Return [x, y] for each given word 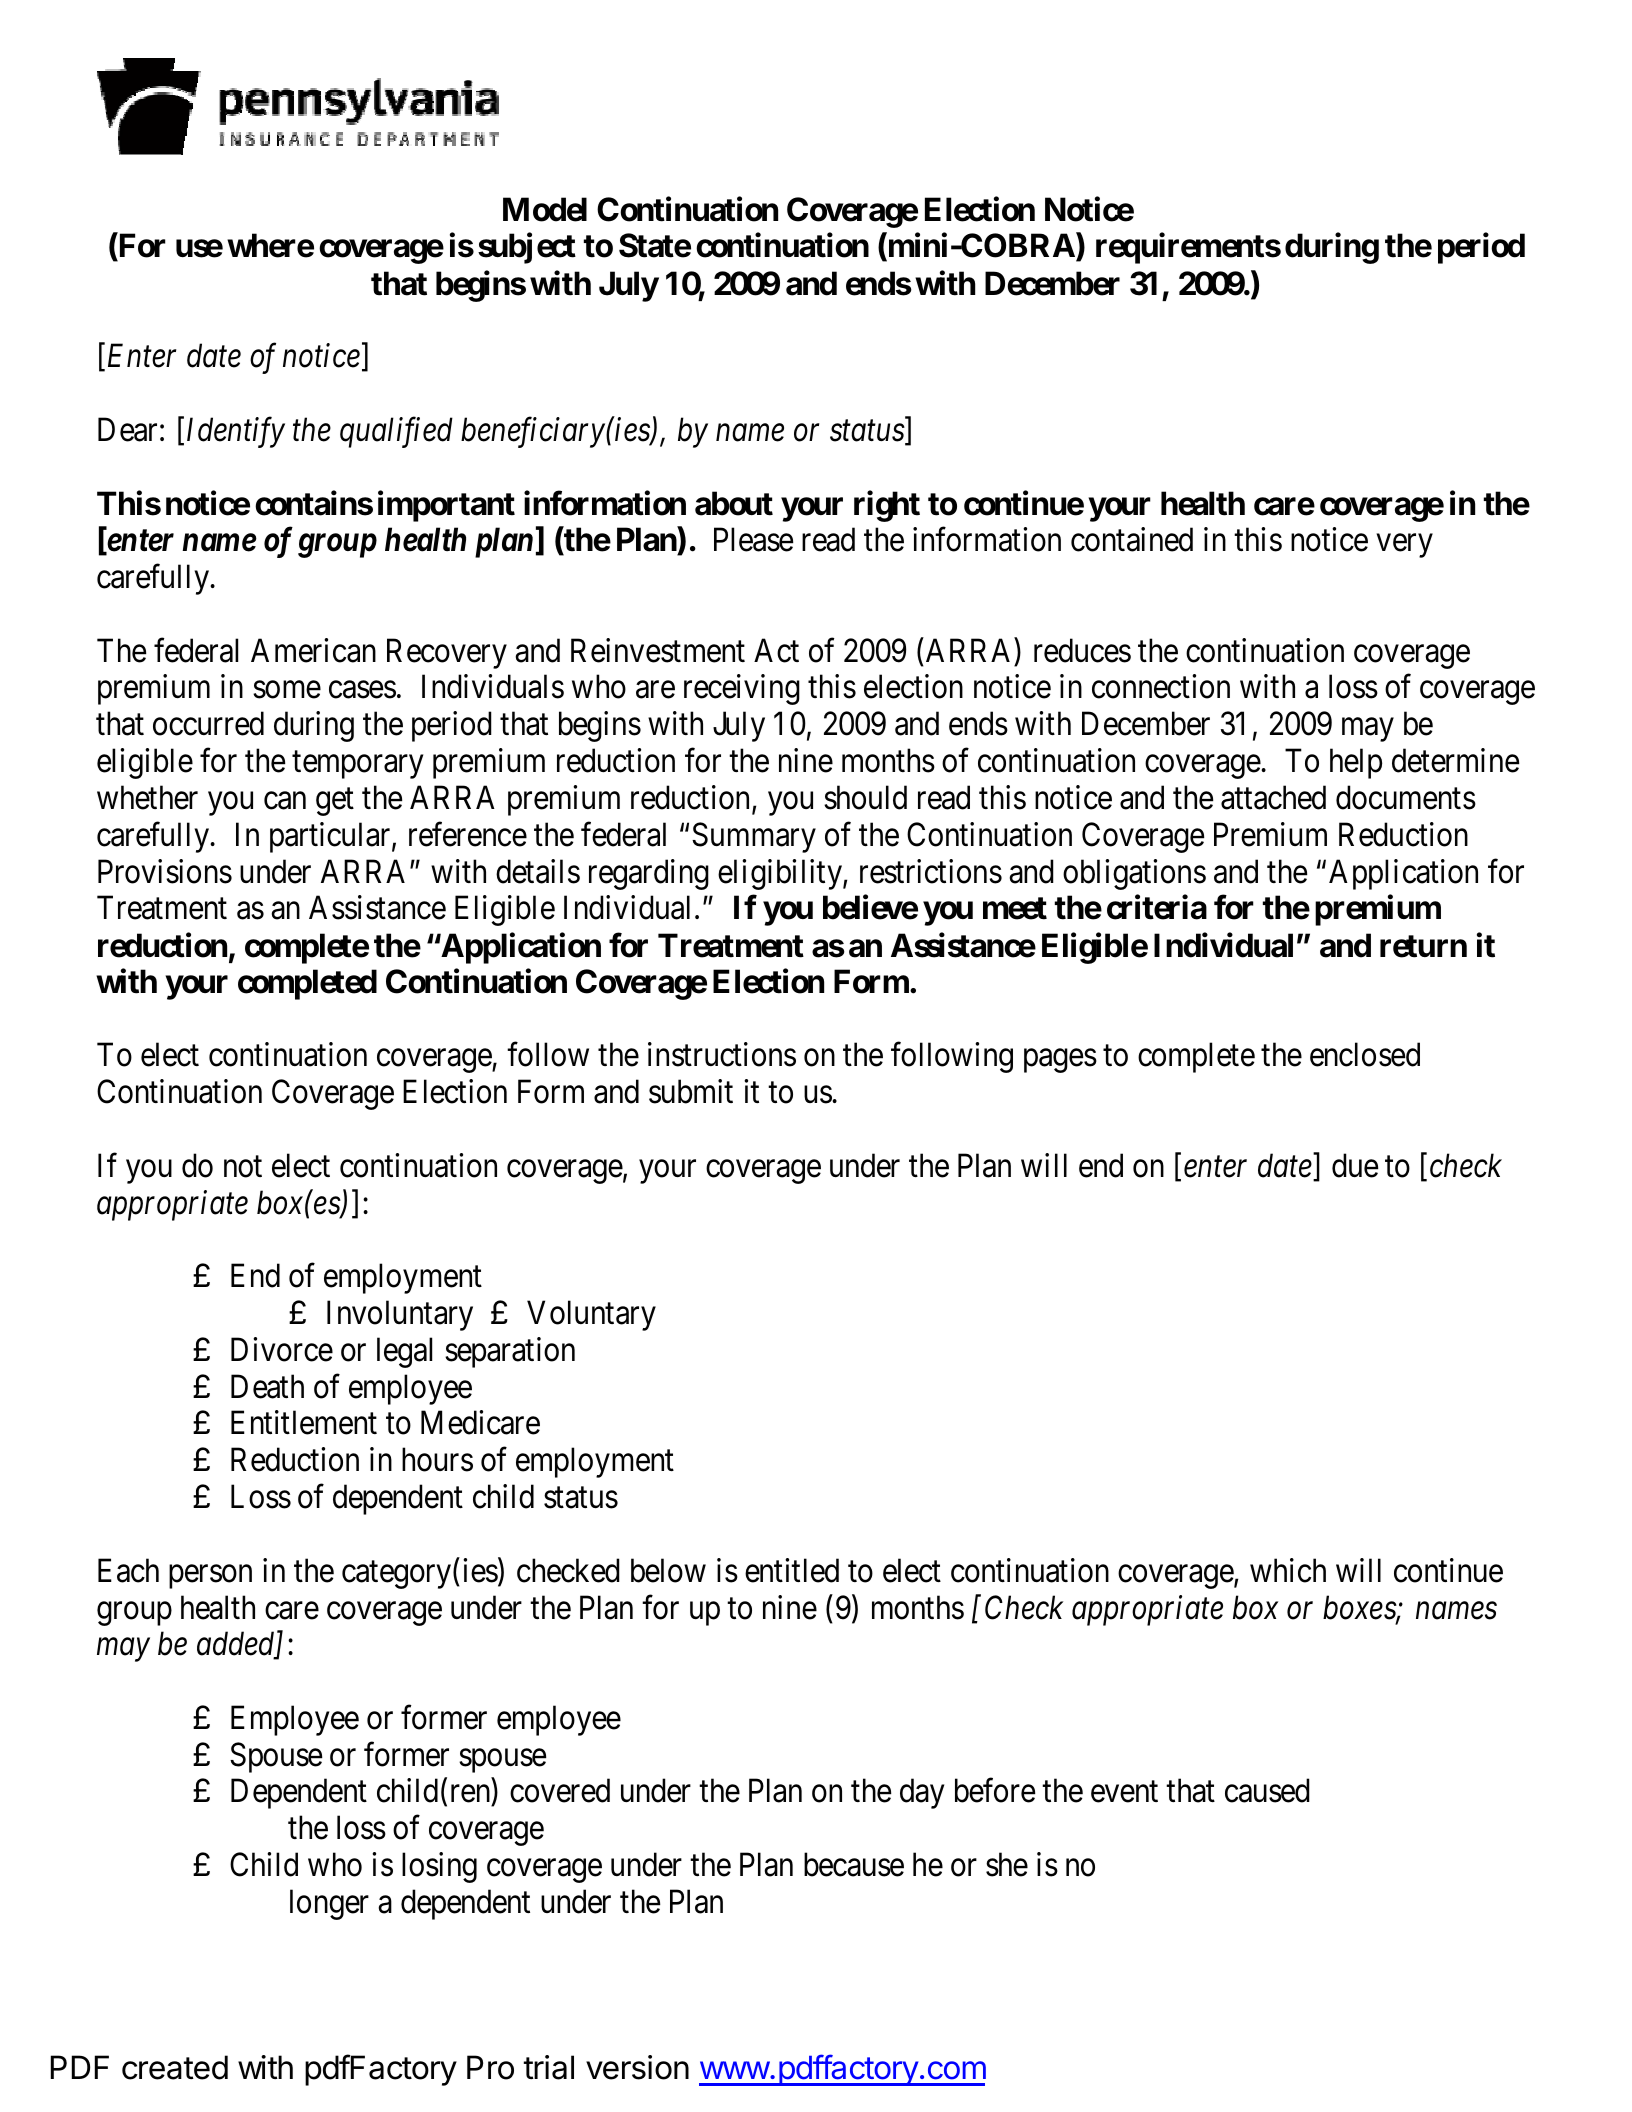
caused [1267, 1791]
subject [527, 248]
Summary [754, 837]
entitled [792, 1570]
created [175, 2067]
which [1288, 1570]
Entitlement [304, 1423]
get [335, 802]
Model [545, 209]
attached [1273, 797]
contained [1132, 539]
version [637, 2067]
